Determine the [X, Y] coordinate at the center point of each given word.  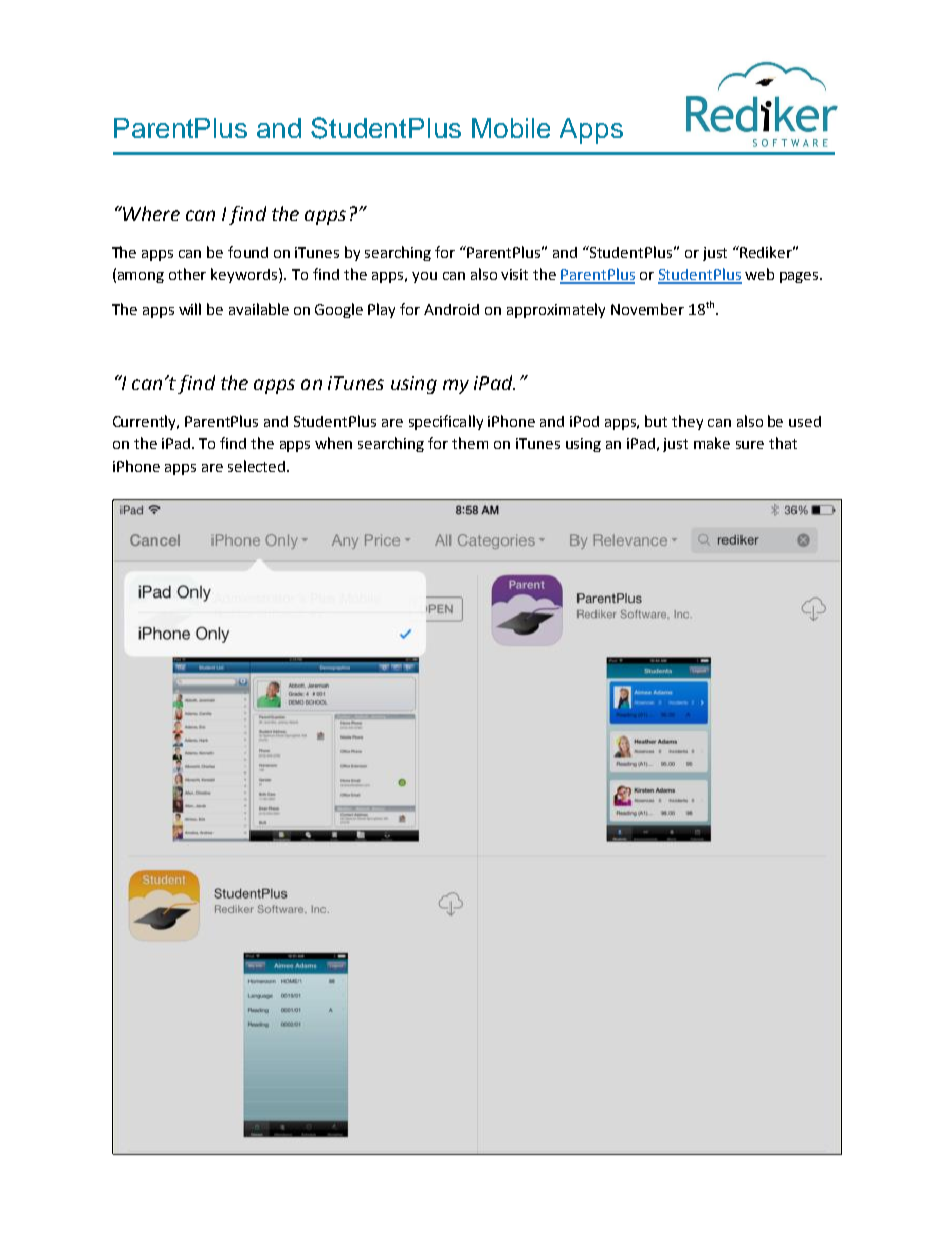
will [190, 309]
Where [150, 213]
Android [451, 309]
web [759, 274]
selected [256, 466]
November [647, 309]
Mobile [511, 128]
